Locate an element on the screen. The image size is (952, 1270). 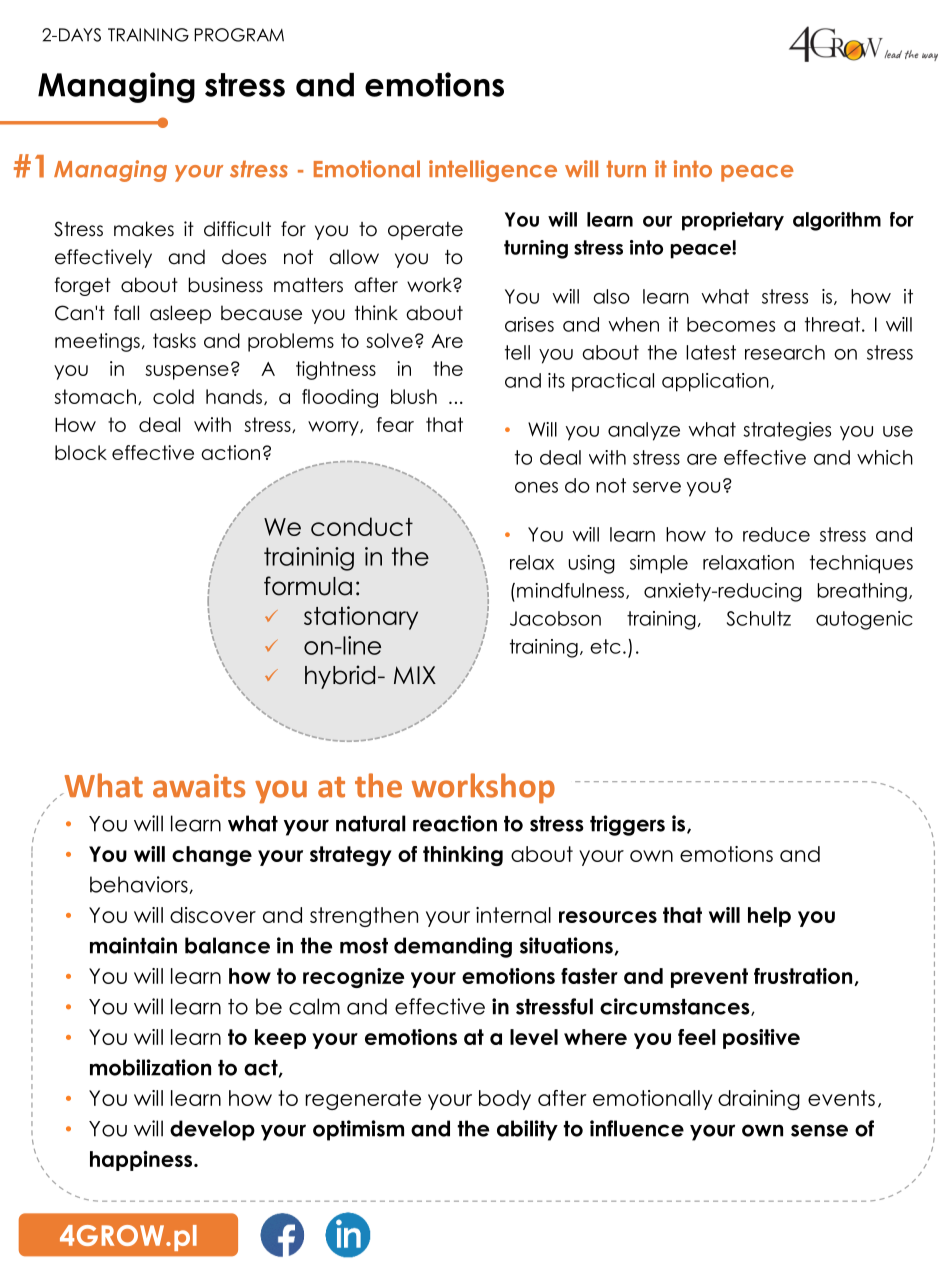
operate is located at coordinates (425, 231).
